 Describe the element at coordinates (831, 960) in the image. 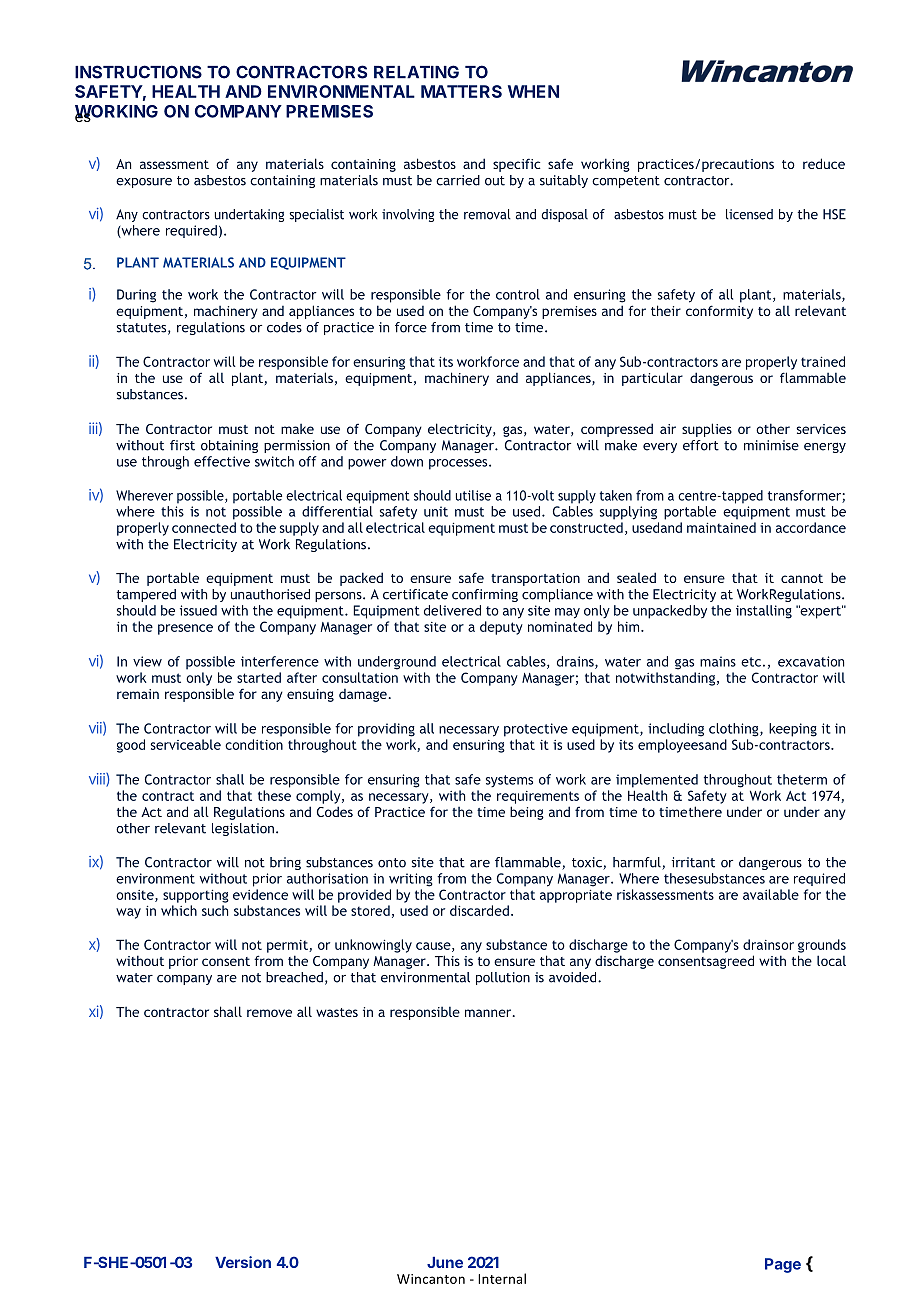

I see `local` at that location.
